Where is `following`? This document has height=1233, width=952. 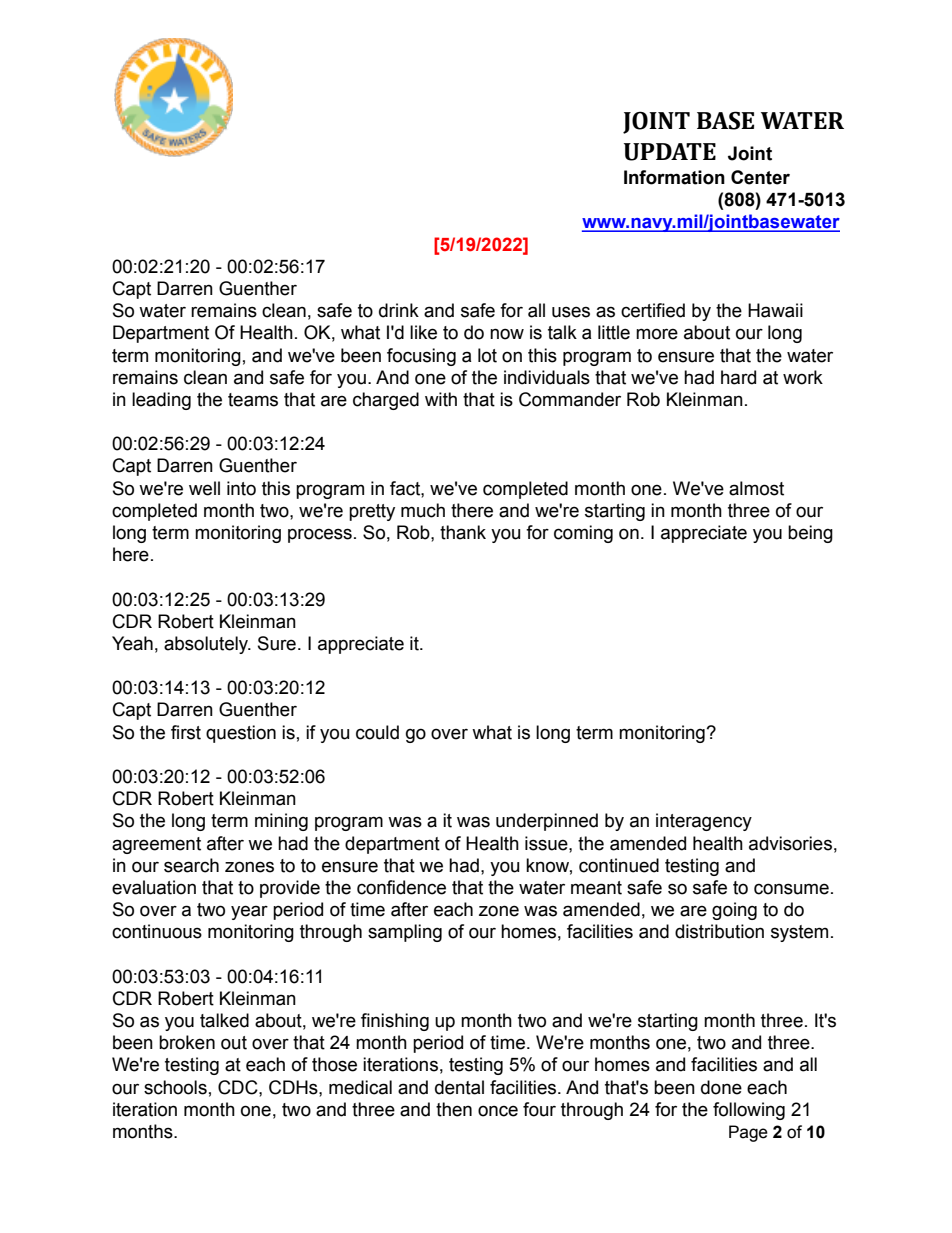
following is located at coordinates (749, 1111).
